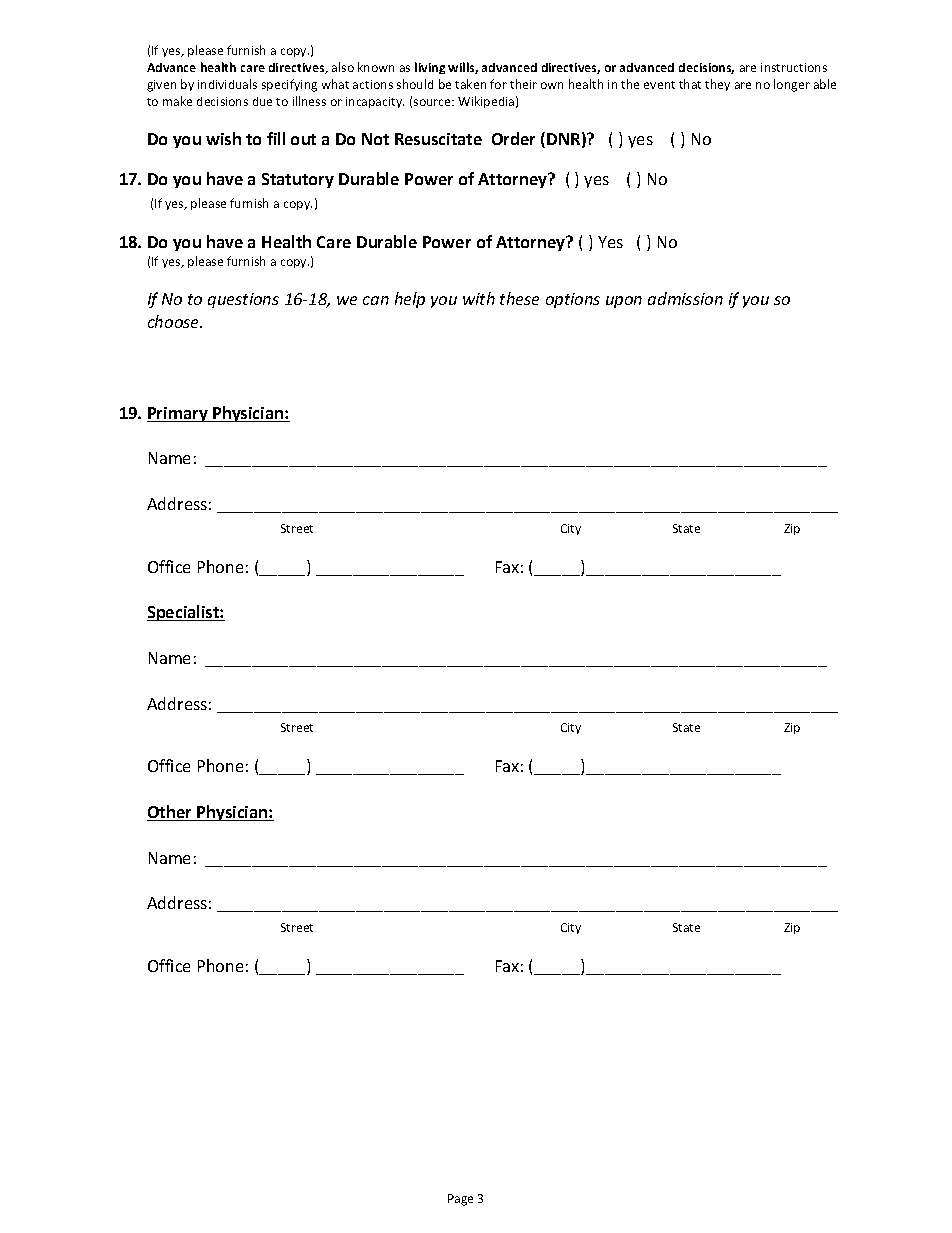  What do you see at coordinates (470, 84) in the screenshot?
I see `taken` at bounding box center [470, 84].
